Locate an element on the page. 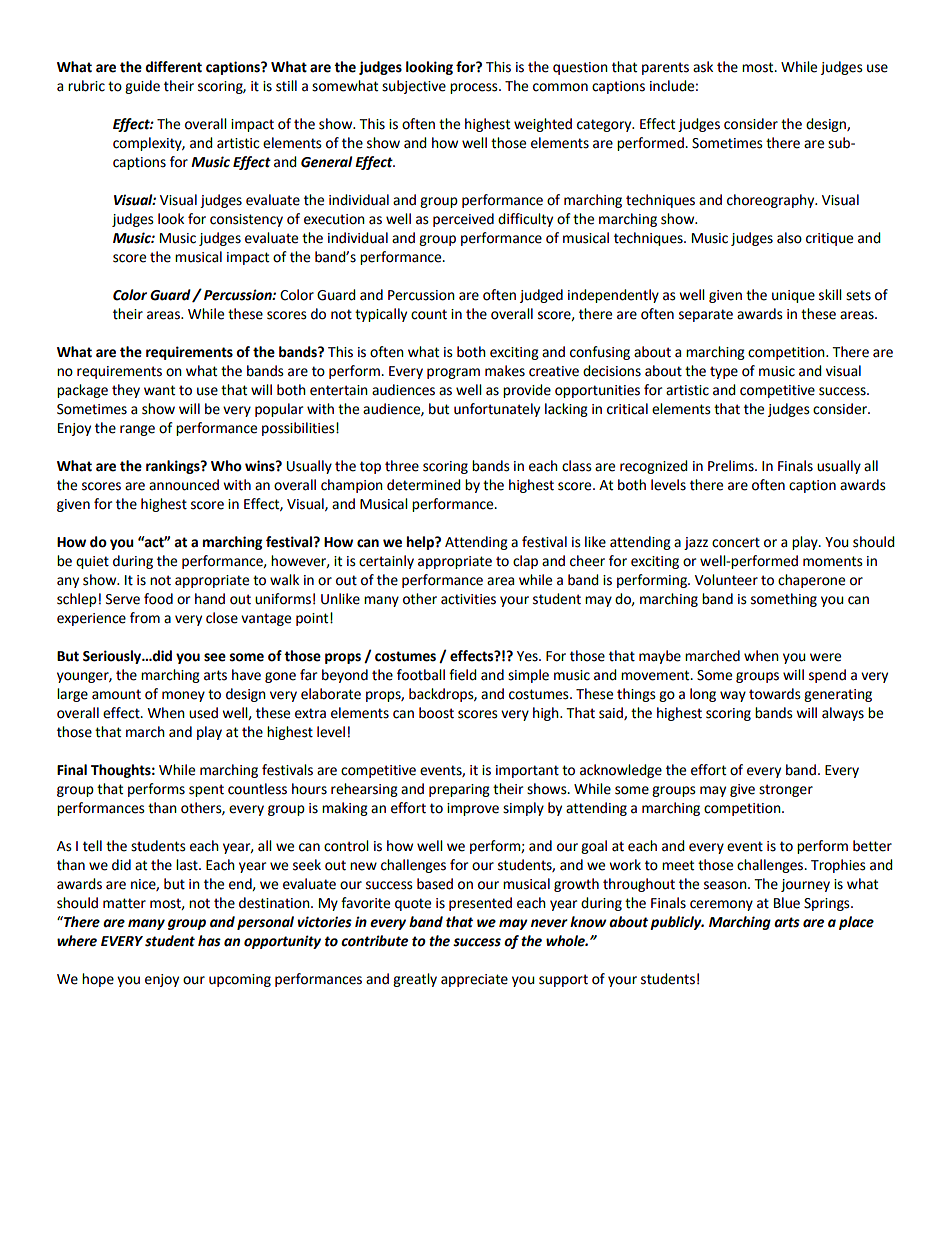 The image size is (952, 1233). concert is located at coordinates (736, 542).
